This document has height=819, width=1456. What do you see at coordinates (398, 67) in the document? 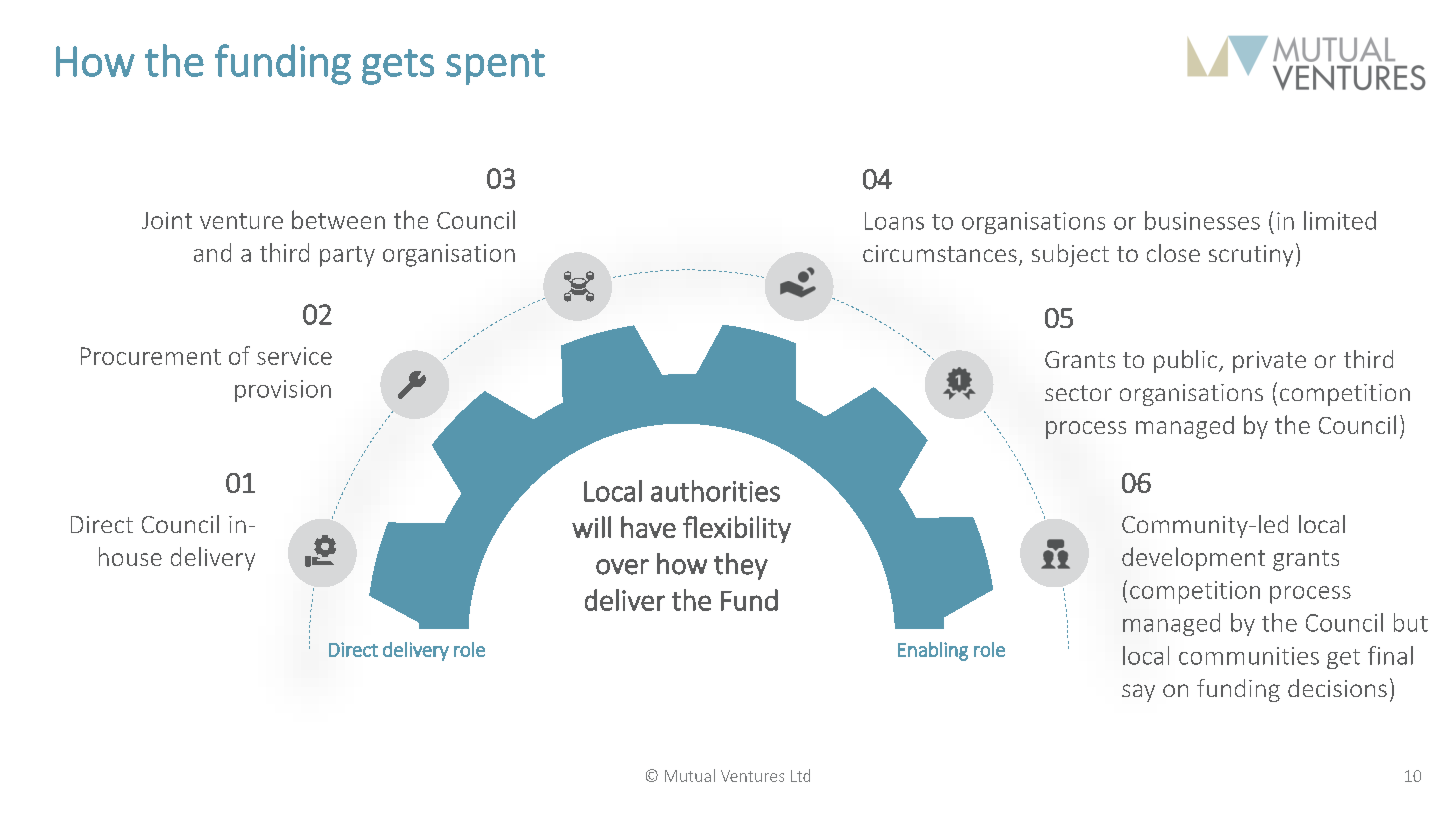
I see `gets` at bounding box center [398, 67].
